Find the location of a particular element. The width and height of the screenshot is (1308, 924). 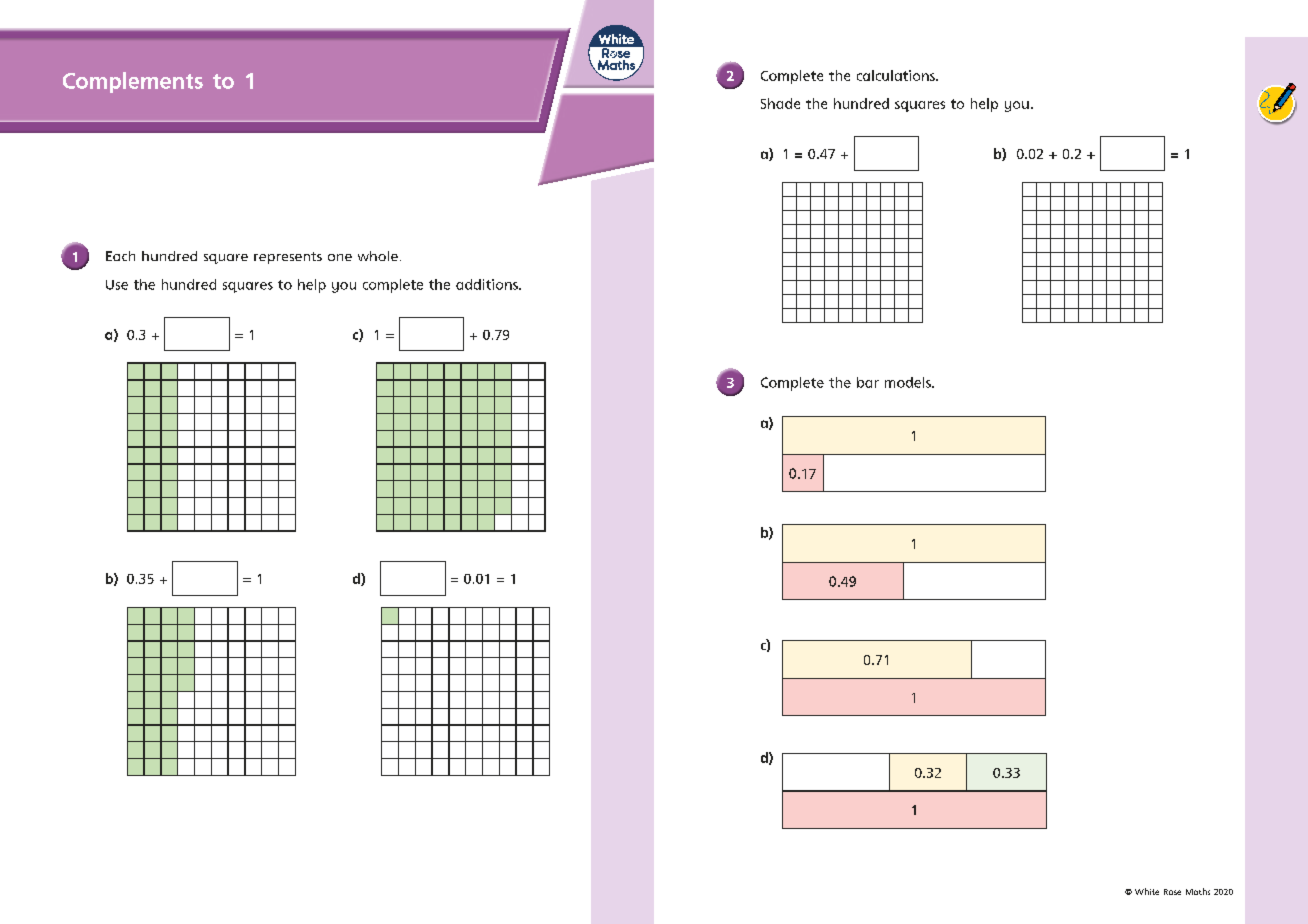

Complements is located at coordinates (133, 82).
